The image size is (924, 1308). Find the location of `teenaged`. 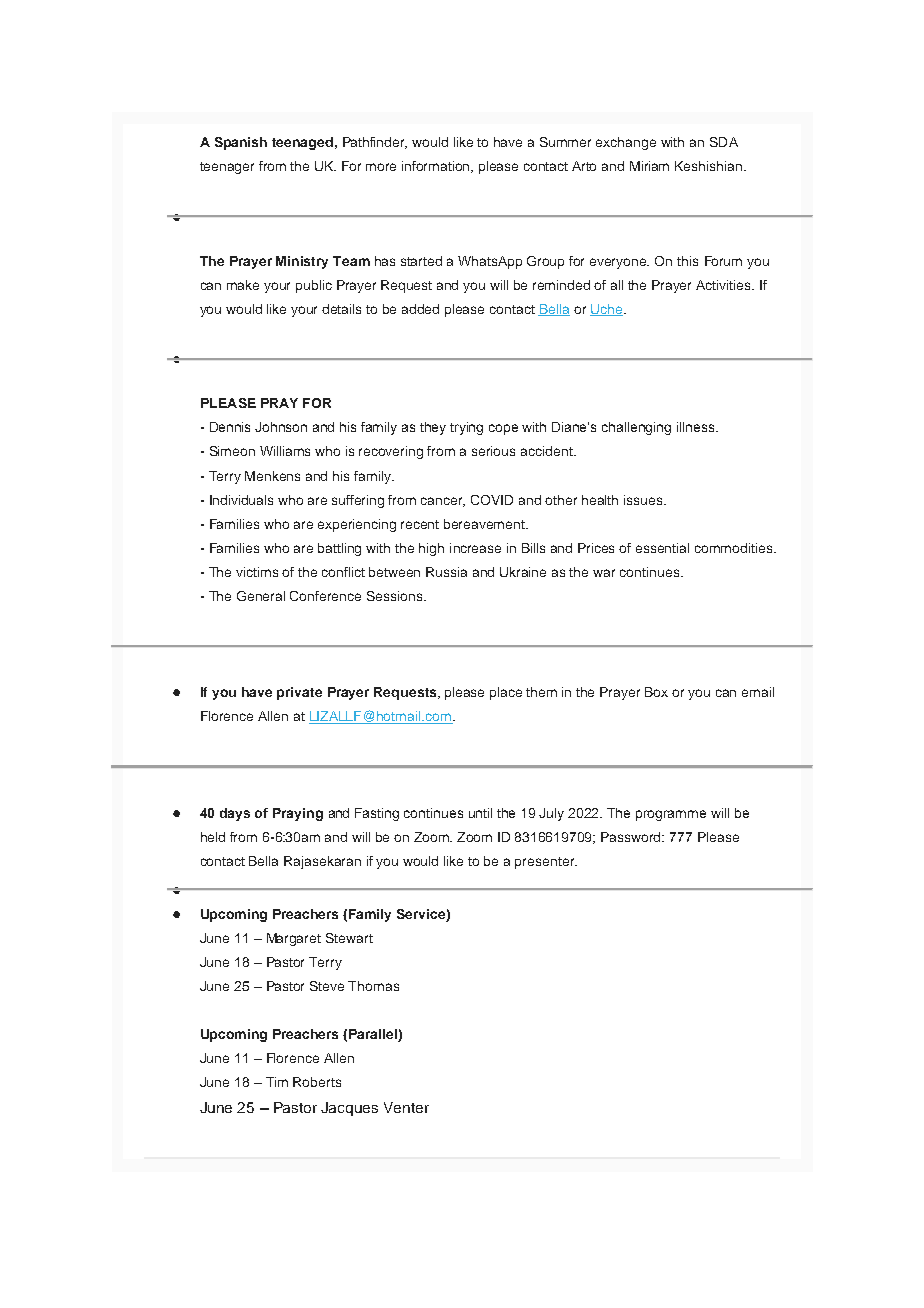

teenaged is located at coordinates (302, 143).
